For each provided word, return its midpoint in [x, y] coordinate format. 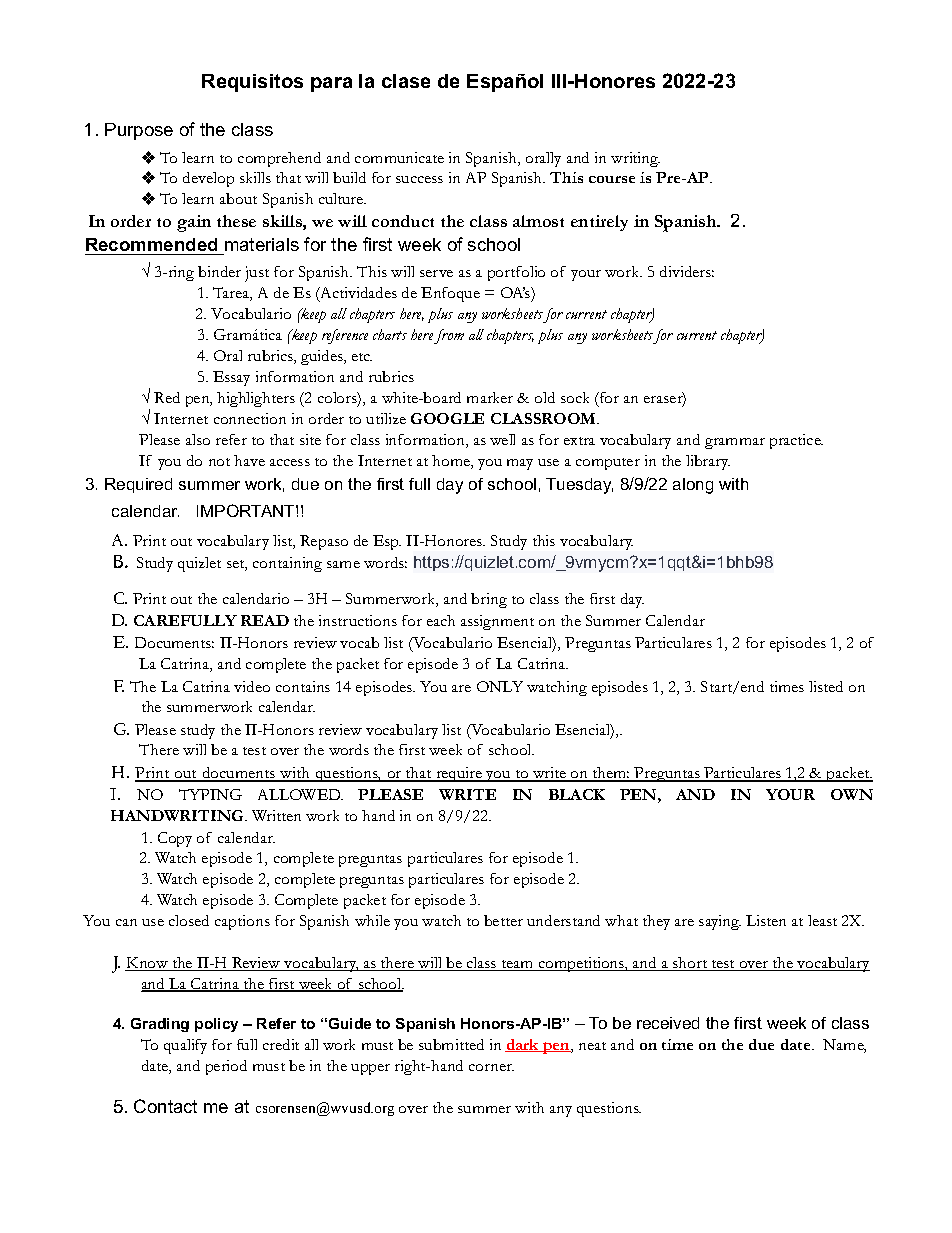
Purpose [139, 131]
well [502, 439]
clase [406, 81]
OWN [852, 794]
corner [491, 1067]
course [612, 179]
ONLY [500, 686]
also [198, 439]
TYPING [210, 794]
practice [796, 441]
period [226, 1067]
